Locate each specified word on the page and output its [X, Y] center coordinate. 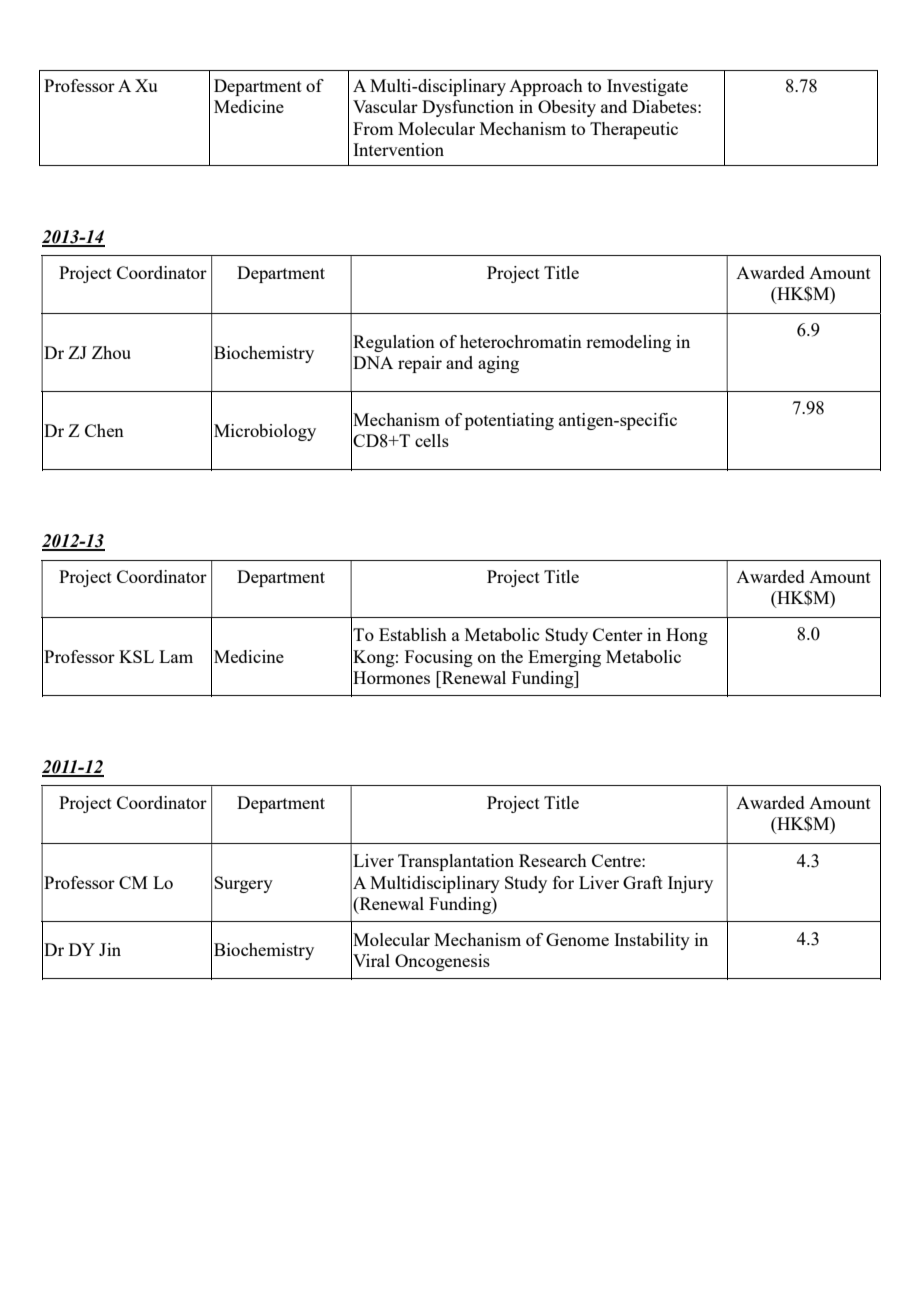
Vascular [385, 106]
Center [618, 634]
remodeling [628, 343]
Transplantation [456, 862]
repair [420, 364]
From [373, 128]
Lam [176, 656]
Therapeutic [634, 130]
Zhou [111, 352]
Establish [413, 634]
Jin [110, 949]
